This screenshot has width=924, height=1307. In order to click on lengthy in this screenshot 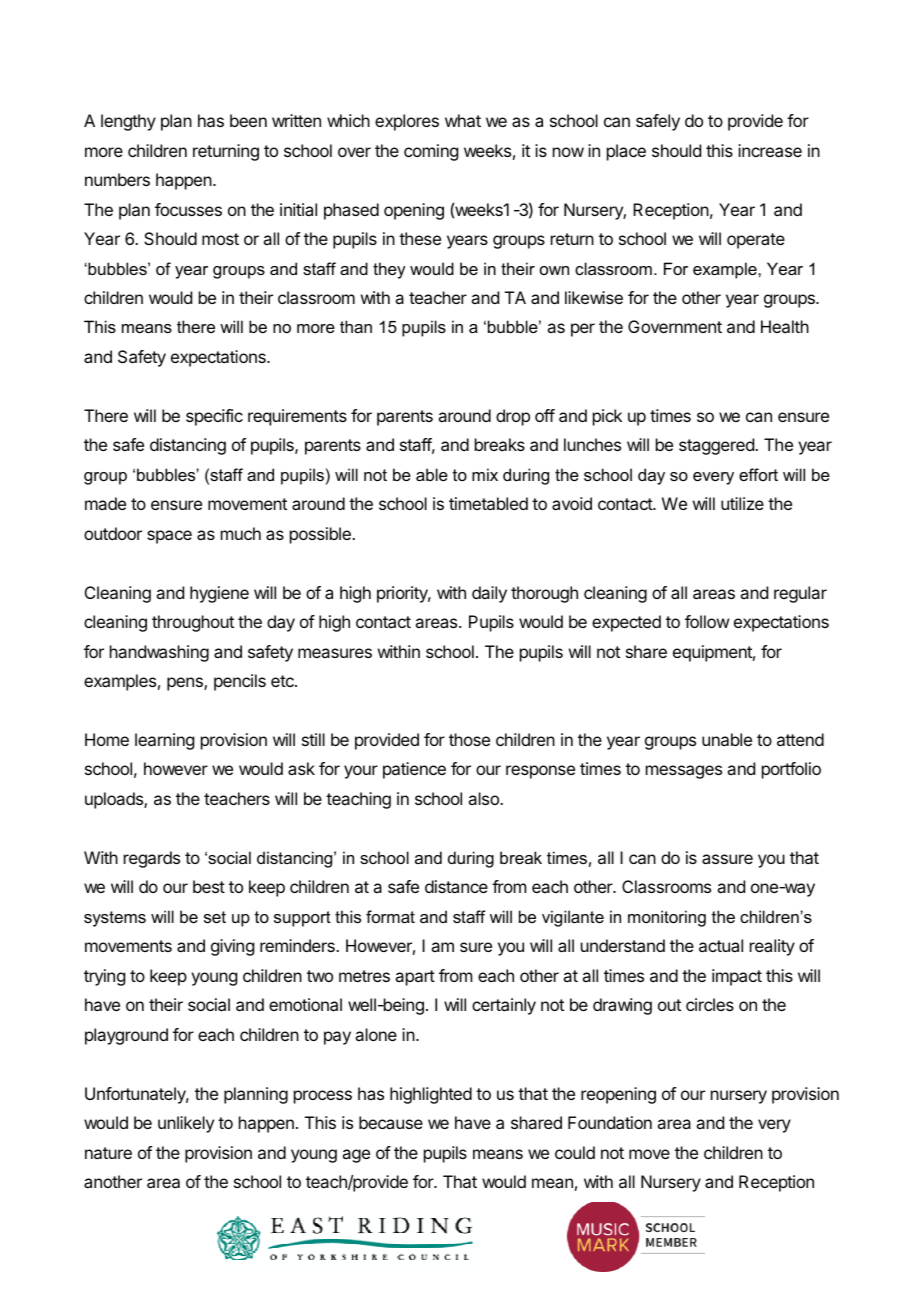, I will do `click(128, 122)`.
